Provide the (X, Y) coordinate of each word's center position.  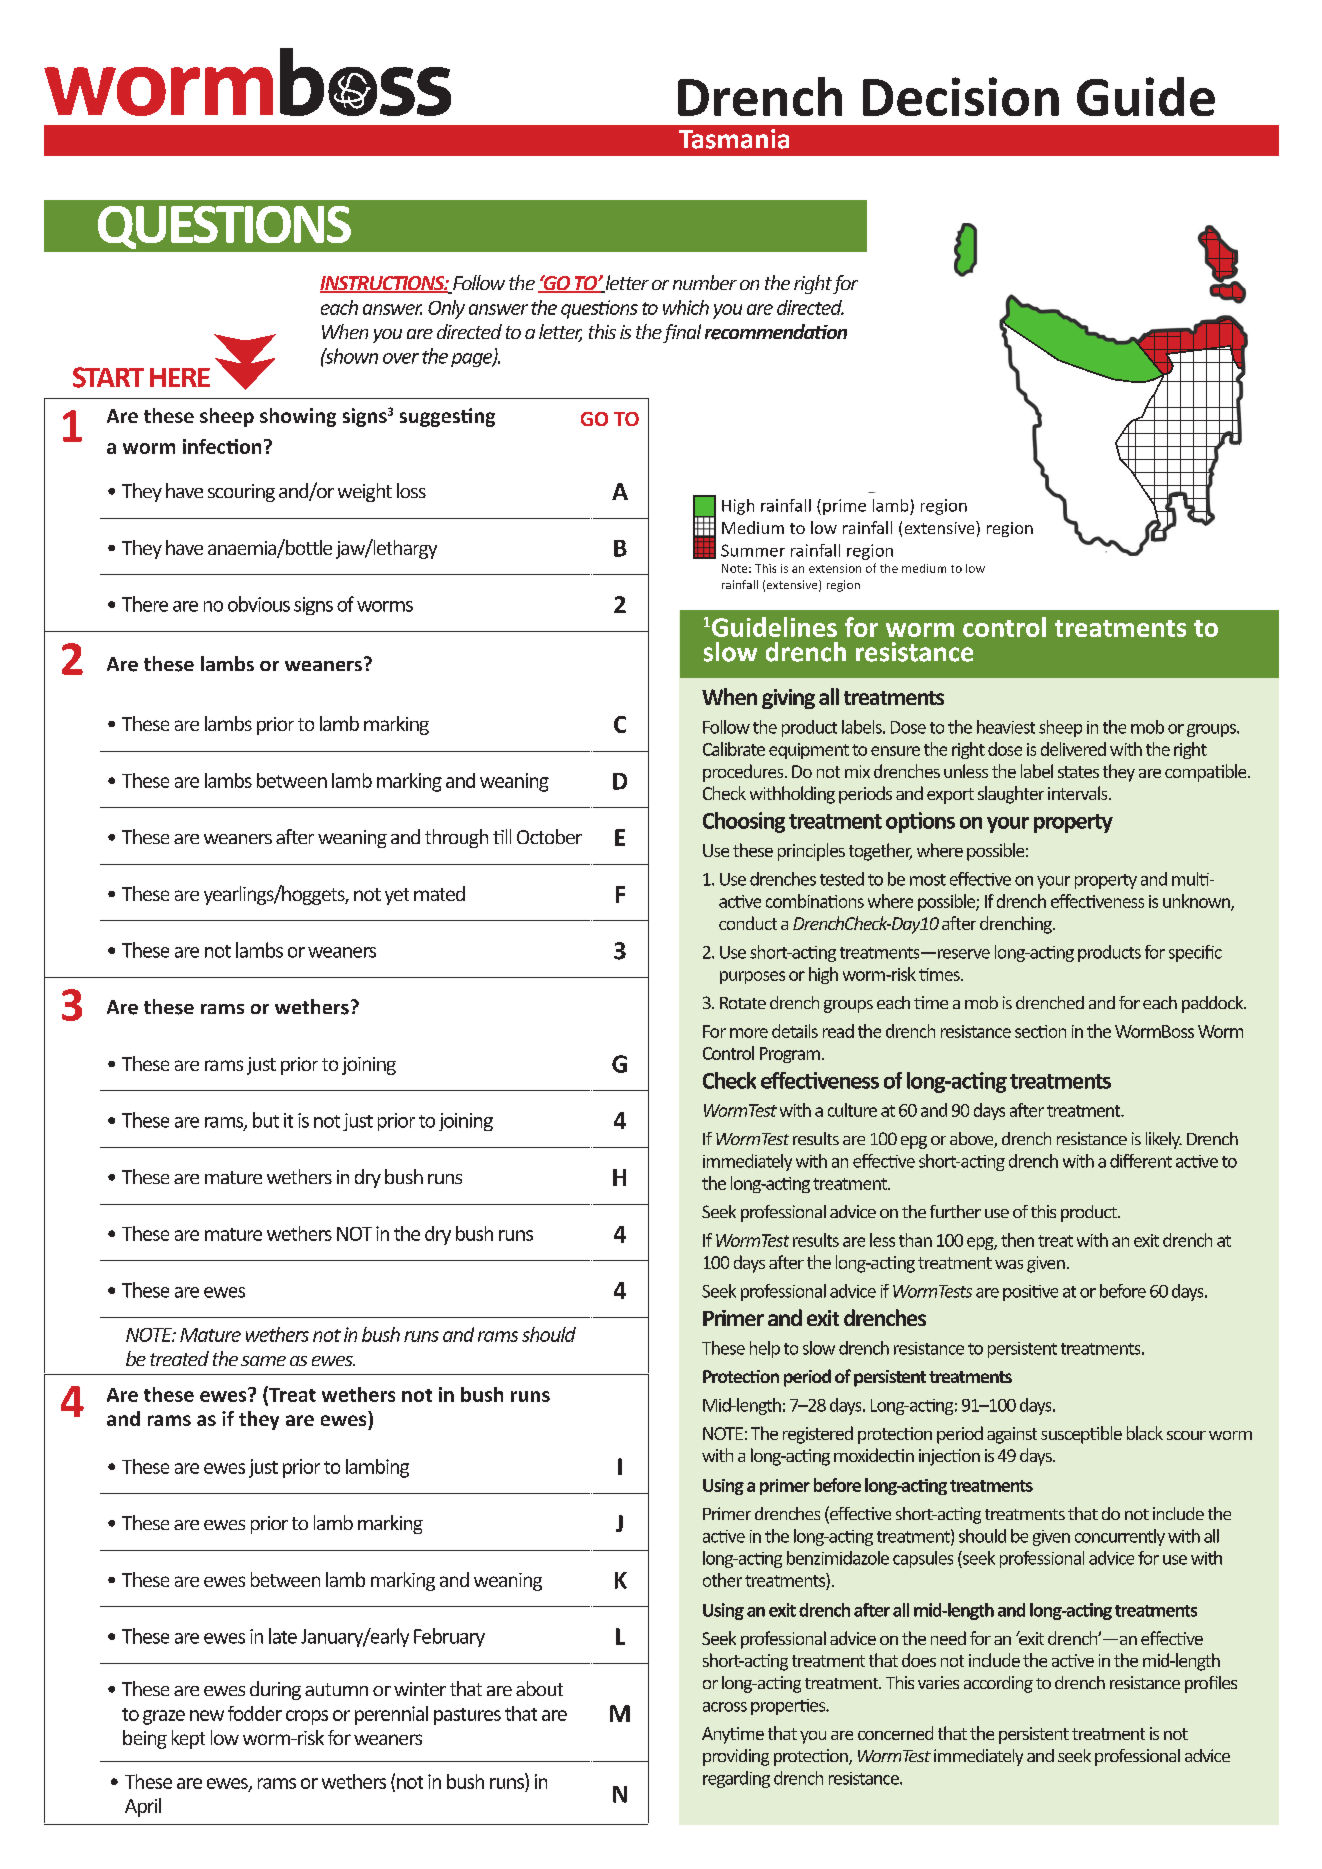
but (266, 1120)
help (765, 1349)
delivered (1073, 749)
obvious (259, 604)
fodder (255, 1713)
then (1017, 1240)
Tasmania (734, 139)
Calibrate (734, 749)
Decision (961, 96)
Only (446, 309)
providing (736, 1757)
